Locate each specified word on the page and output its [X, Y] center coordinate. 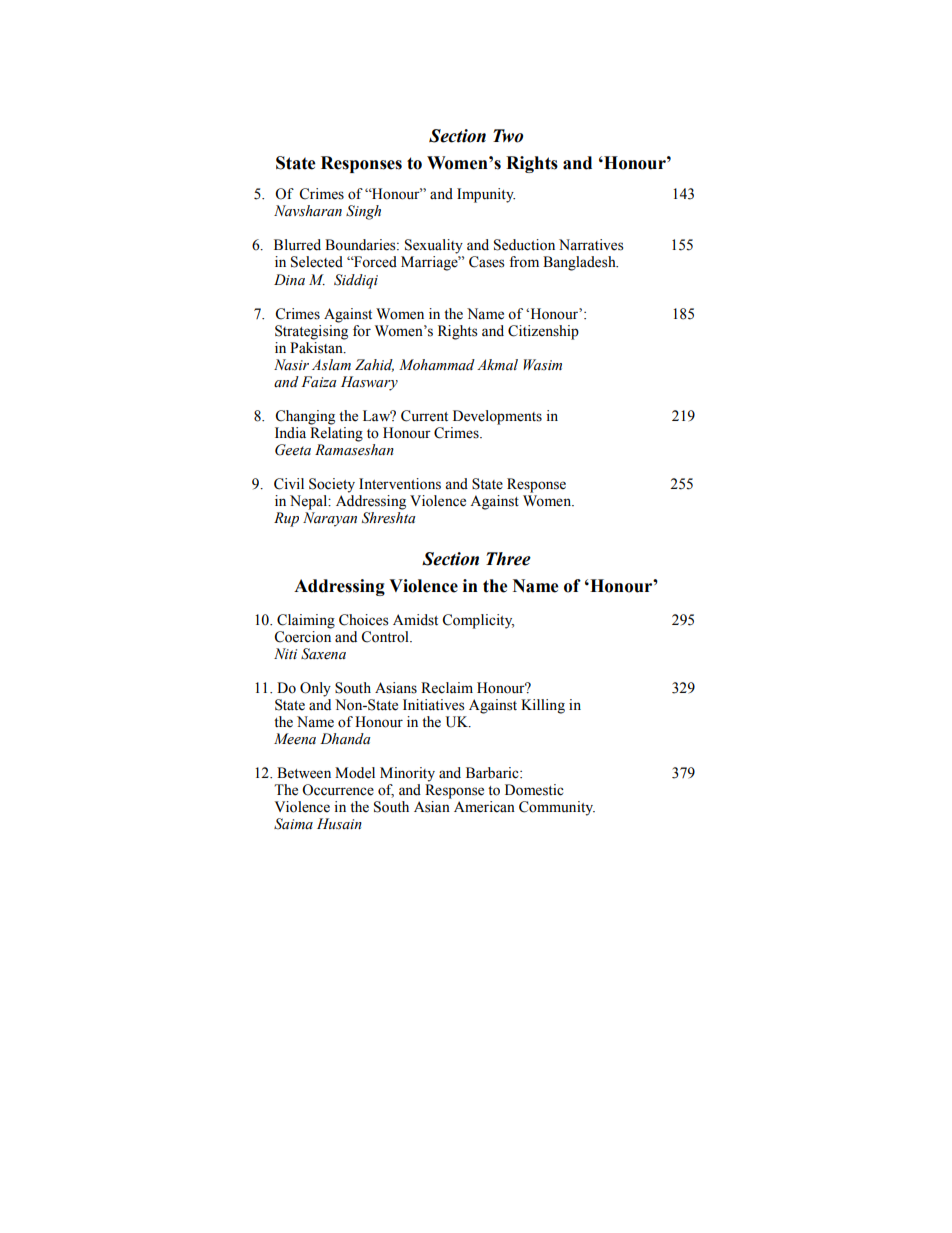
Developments [497, 417]
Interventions [400, 484]
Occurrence [338, 790]
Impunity [486, 195]
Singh [363, 212]
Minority [407, 774]
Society [332, 485]
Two [508, 136]
